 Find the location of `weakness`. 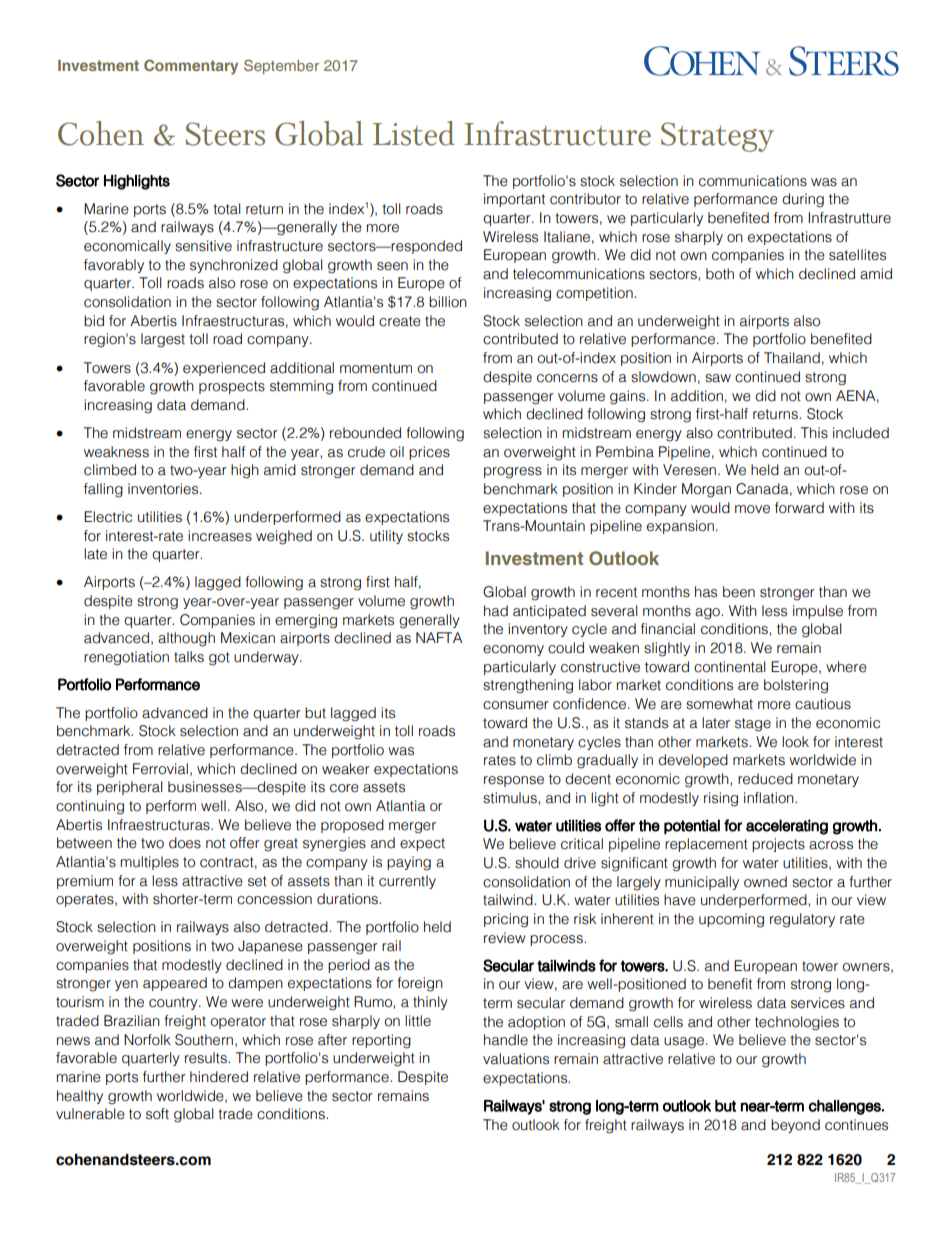

weakness is located at coordinates (116, 452).
